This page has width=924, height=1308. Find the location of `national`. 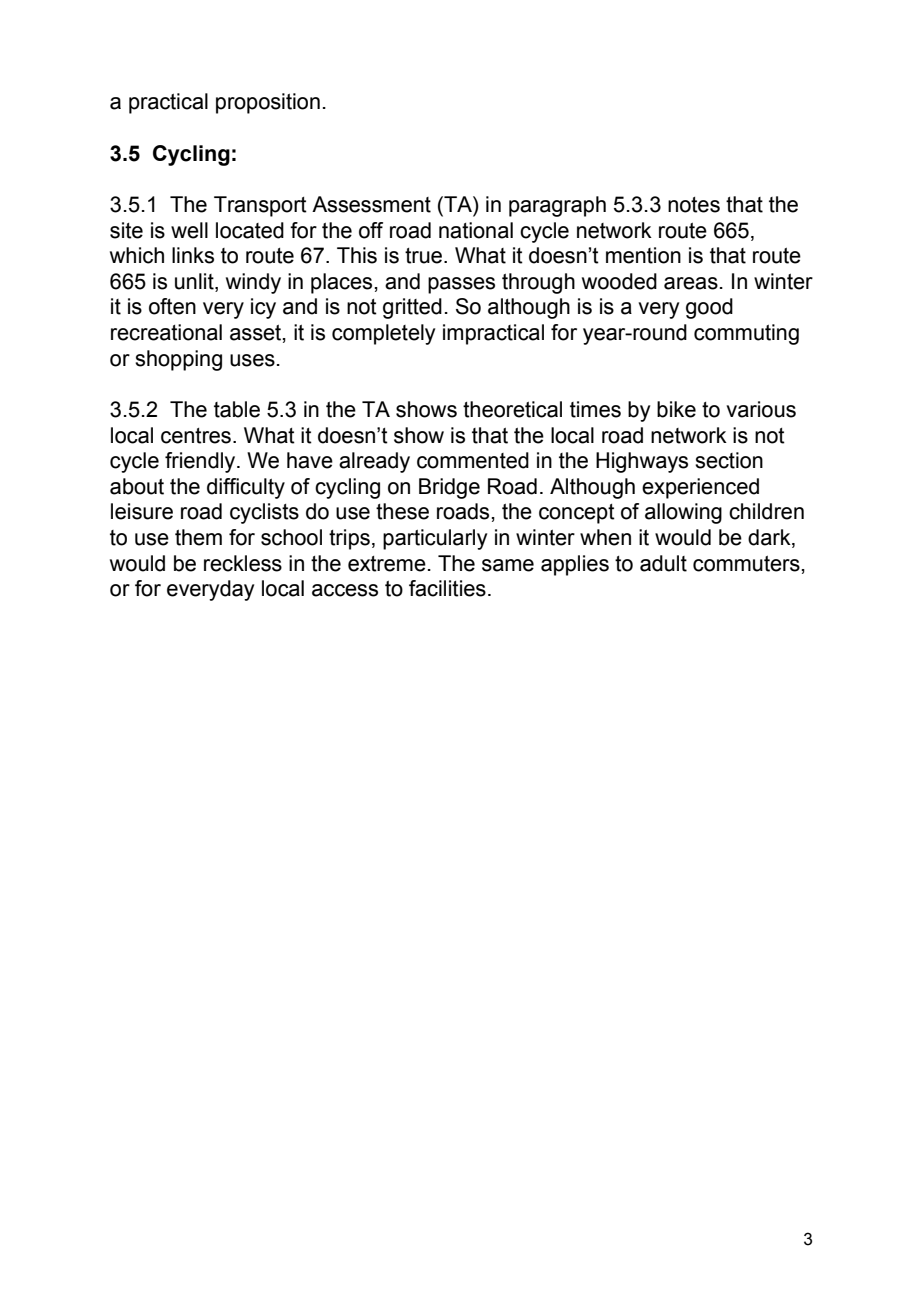

national is located at coordinates (476, 230).
